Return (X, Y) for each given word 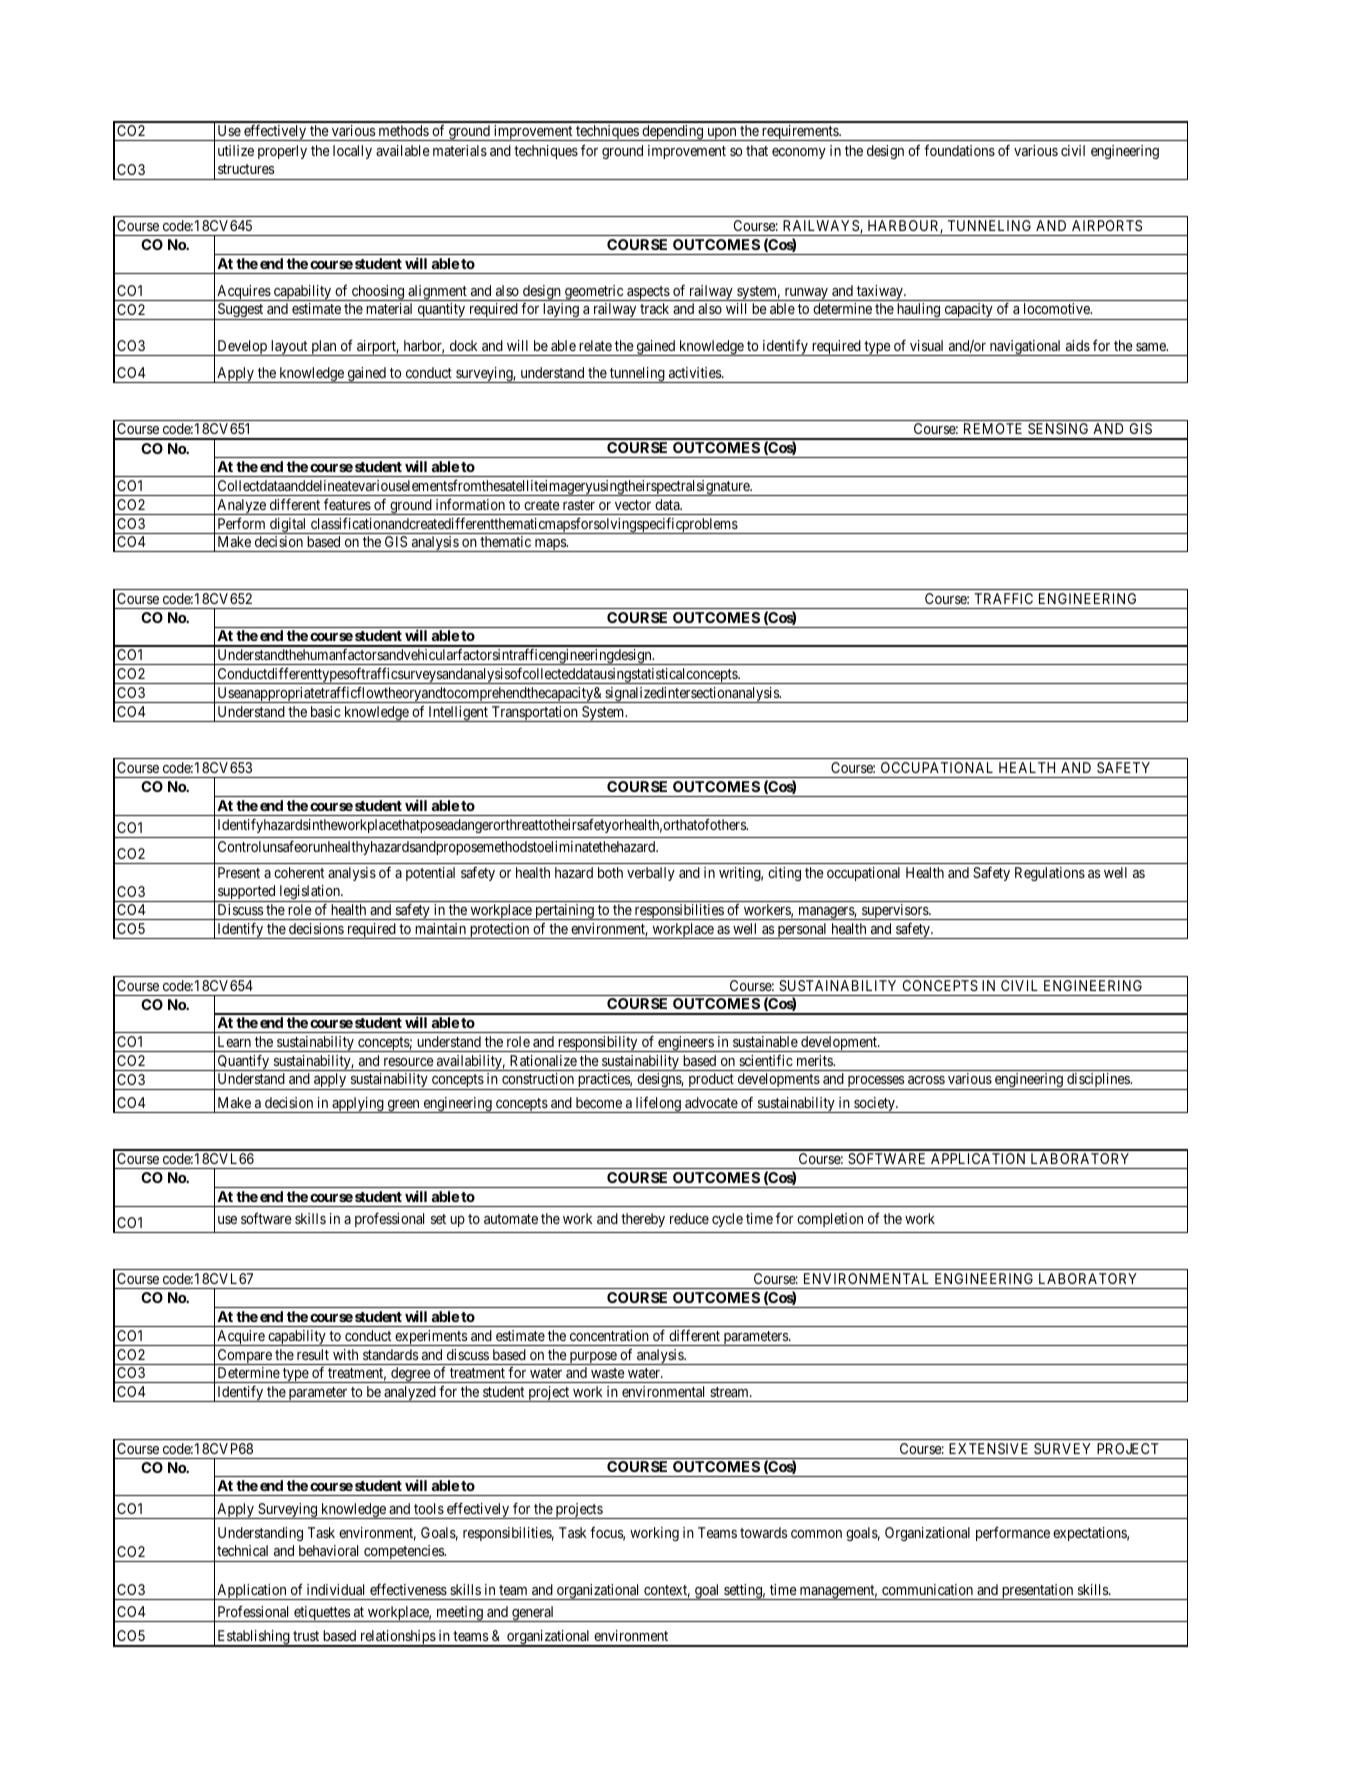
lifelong (658, 1104)
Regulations (1050, 874)
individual (335, 1589)
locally (352, 152)
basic (326, 711)
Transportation (534, 714)
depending (673, 133)
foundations (959, 150)
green (403, 1106)
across (926, 1080)
